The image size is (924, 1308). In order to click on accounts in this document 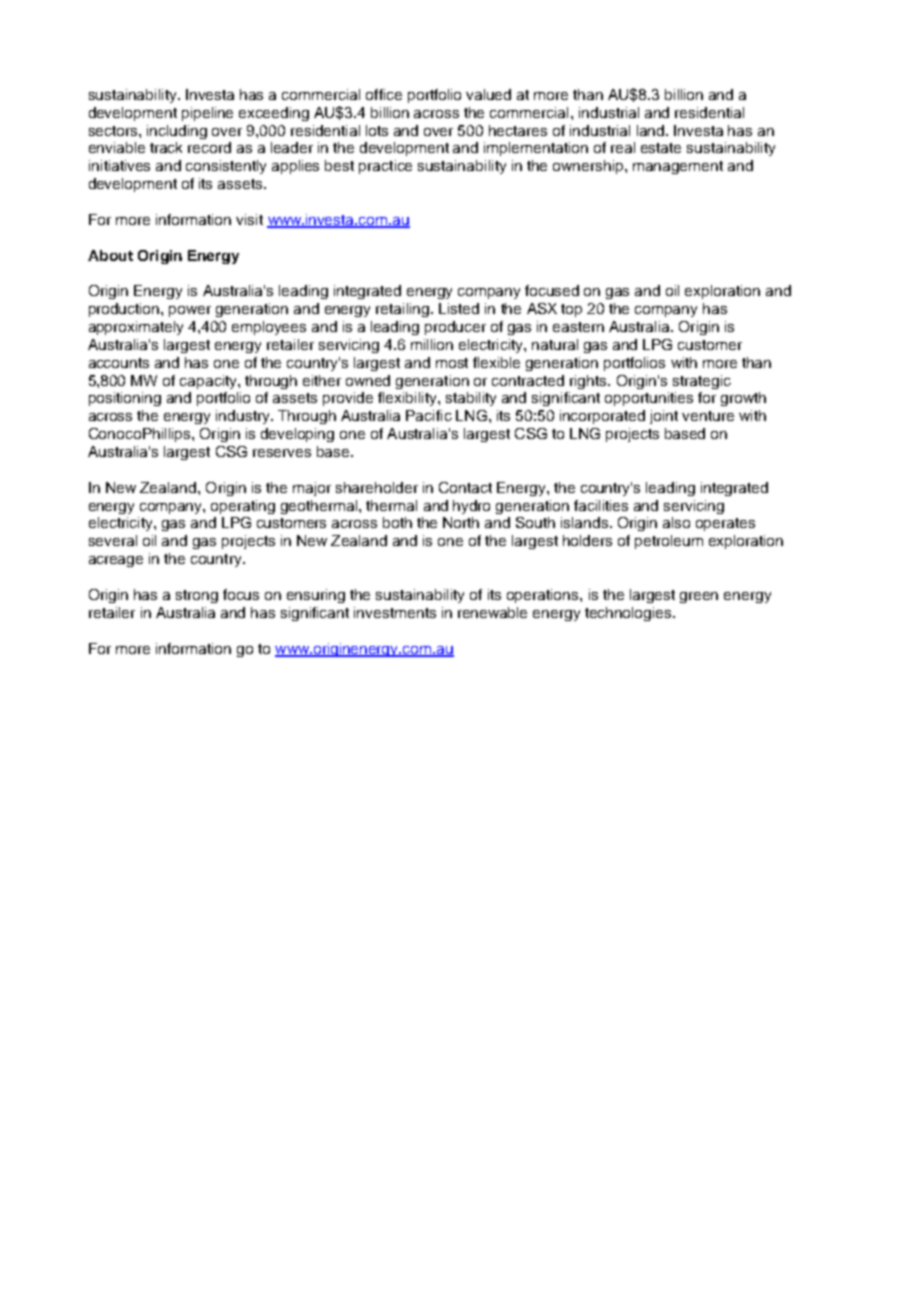, I will do `click(119, 363)`.
